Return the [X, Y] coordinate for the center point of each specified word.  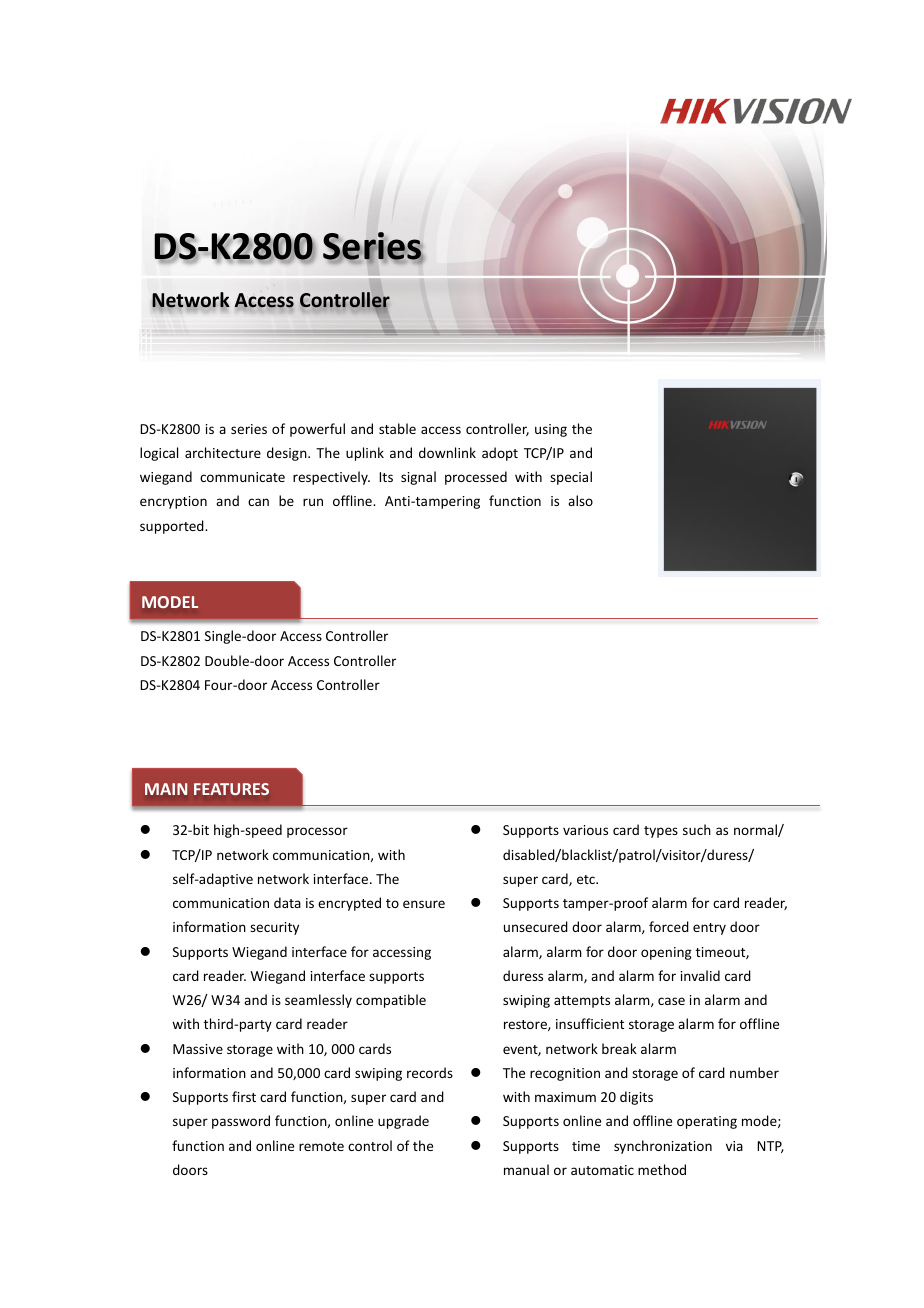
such [697, 829]
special [571, 478]
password [241, 1122]
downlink [447, 452]
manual [526, 1169]
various [585, 830]
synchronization [663, 1147]
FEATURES [231, 789]
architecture [223, 452]
